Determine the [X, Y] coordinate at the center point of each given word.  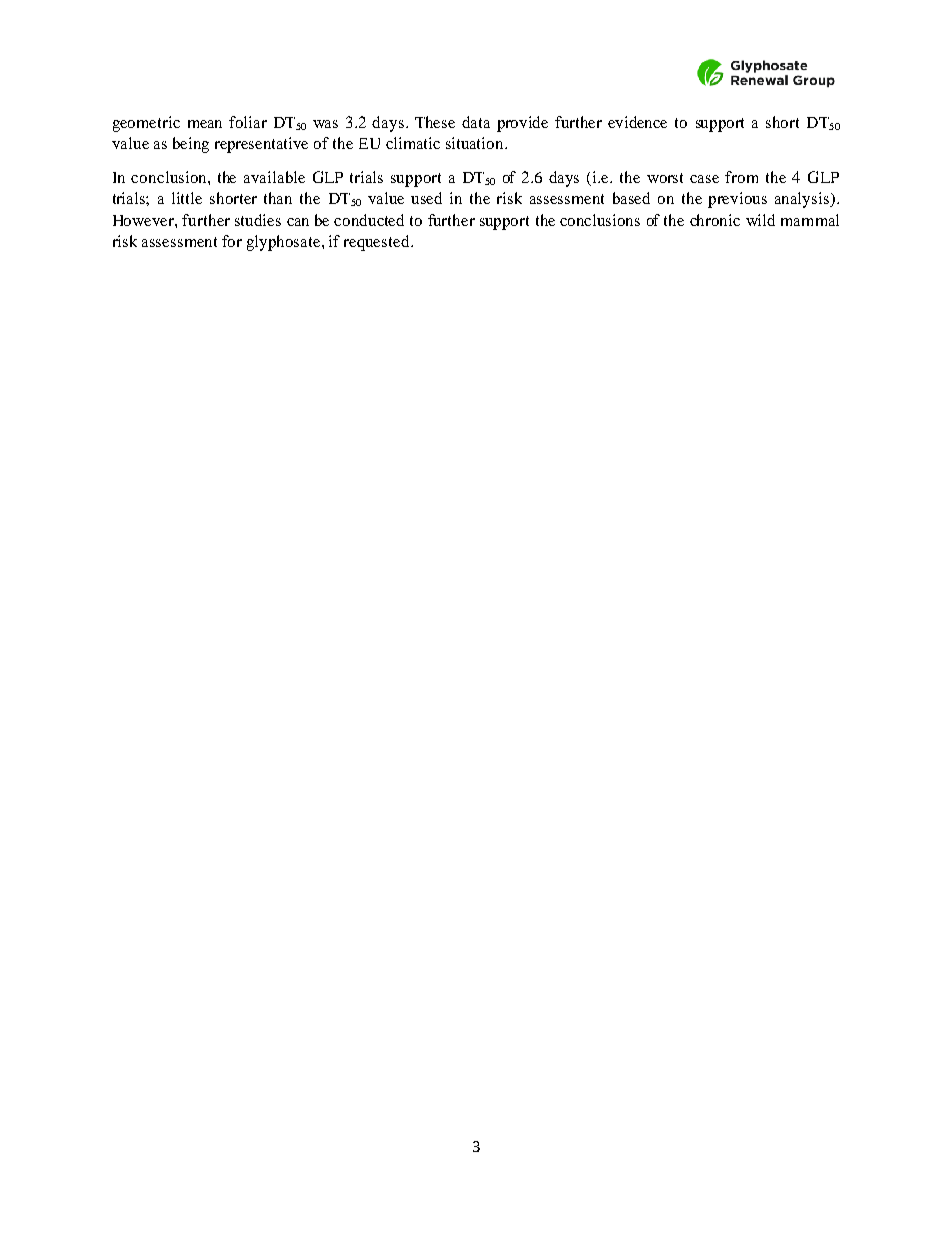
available [274, 177]
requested [378, 243]
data [476, 122]
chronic [715, 220]
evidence [637, 122]
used [426, 198]
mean [205, 124]
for [232, 241]
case [704, 179]
